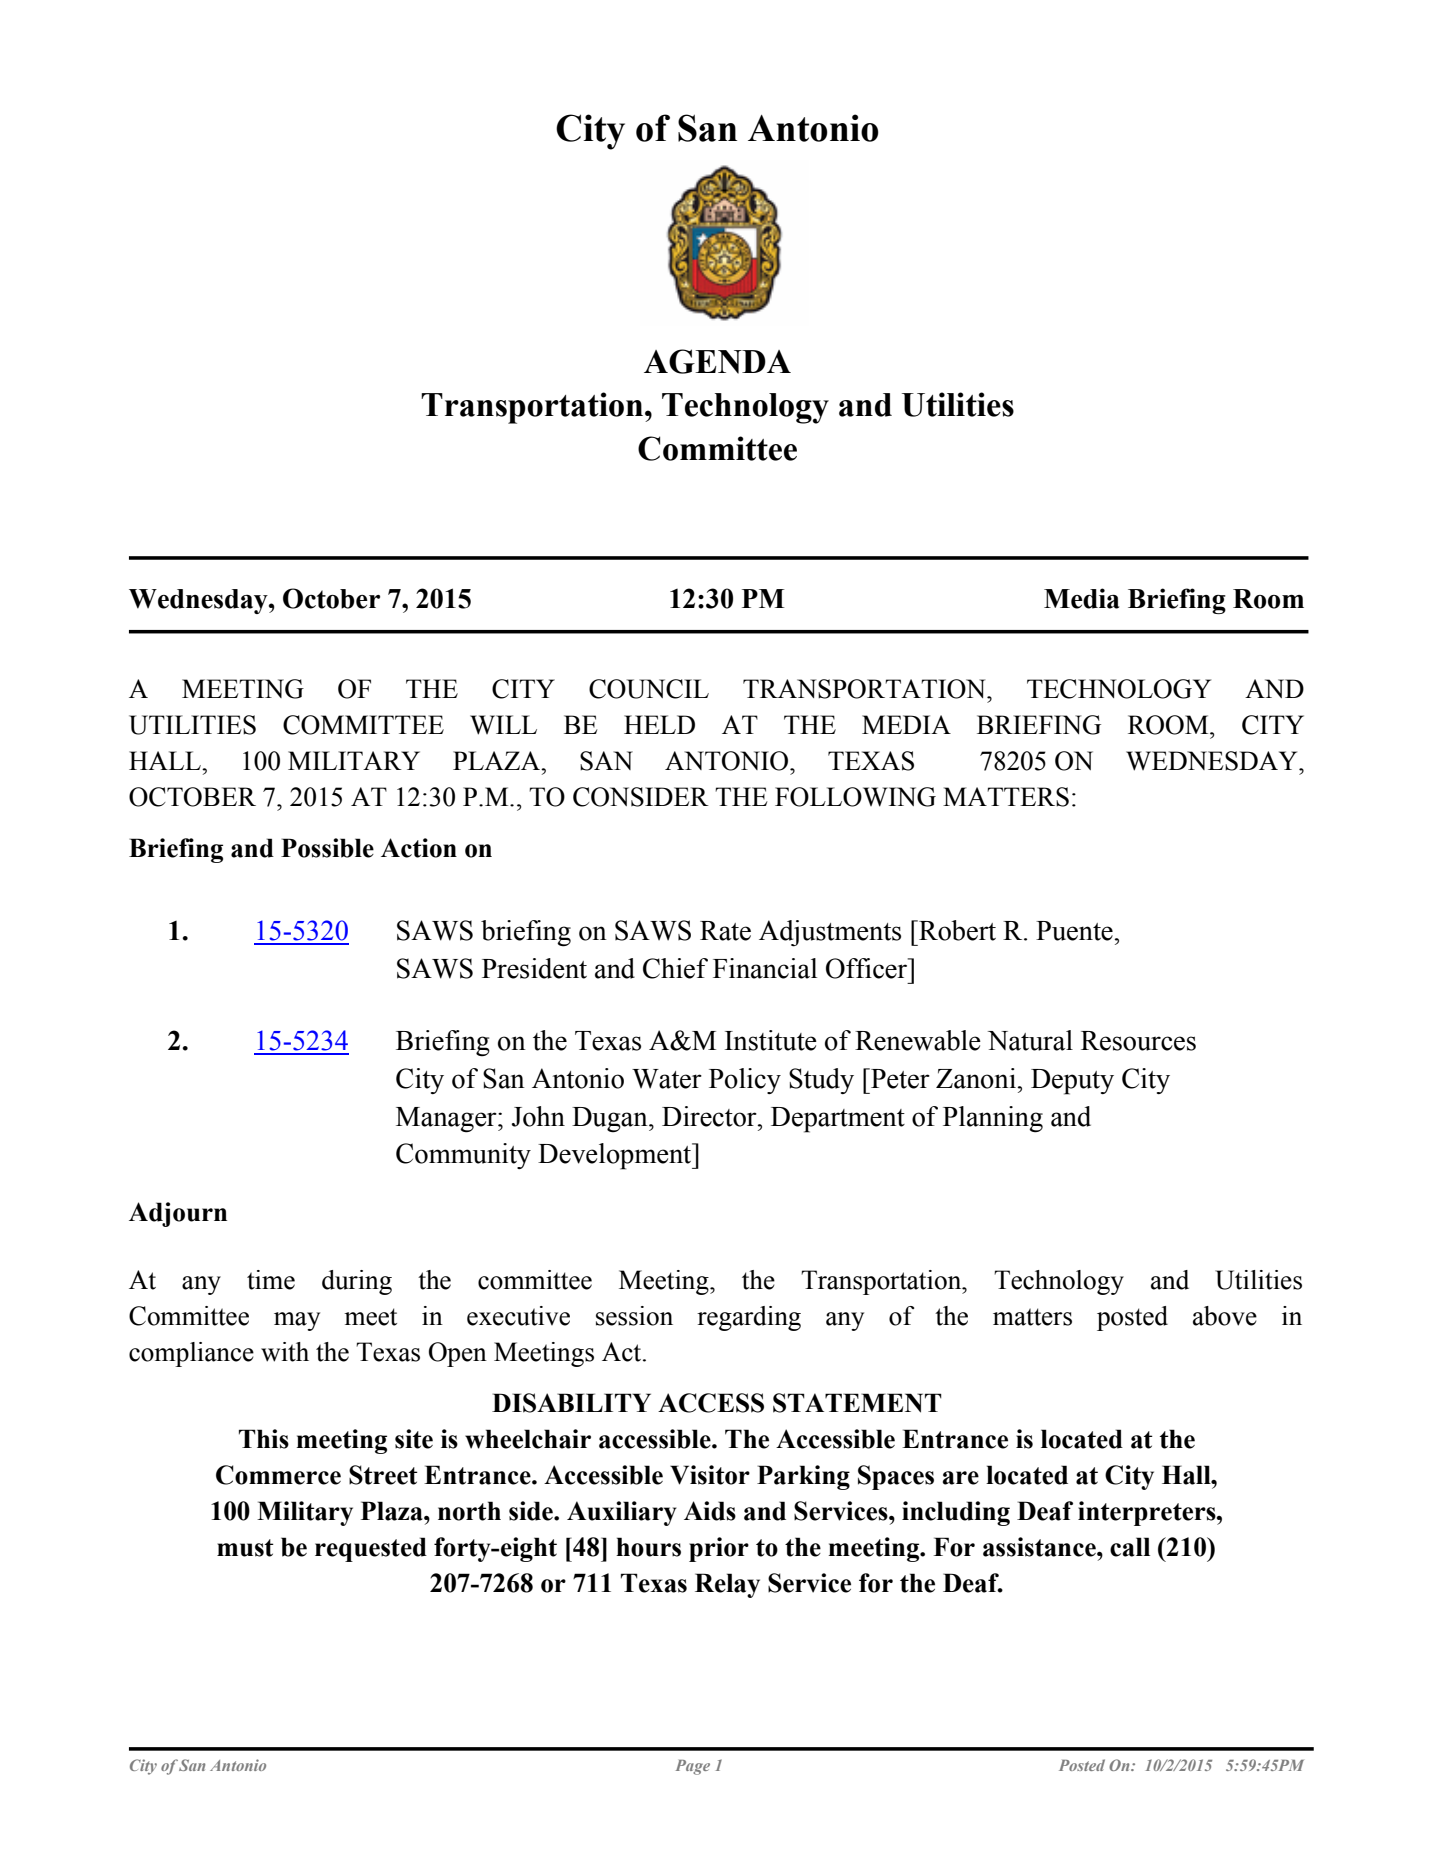  I want to click on Rate, so click(725, 931).
